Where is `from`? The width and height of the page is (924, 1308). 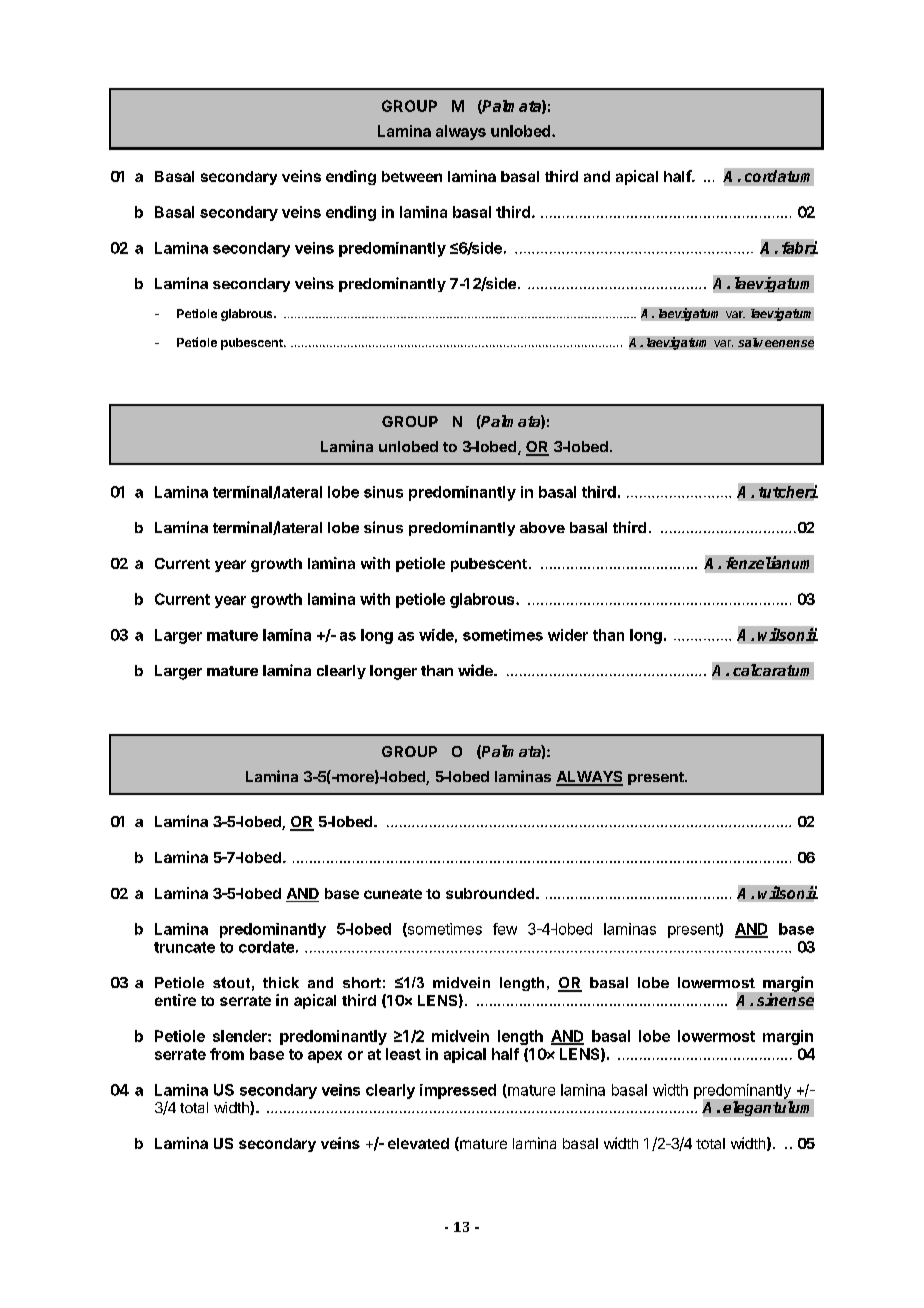 from is located at coordinates (227, 1054).
